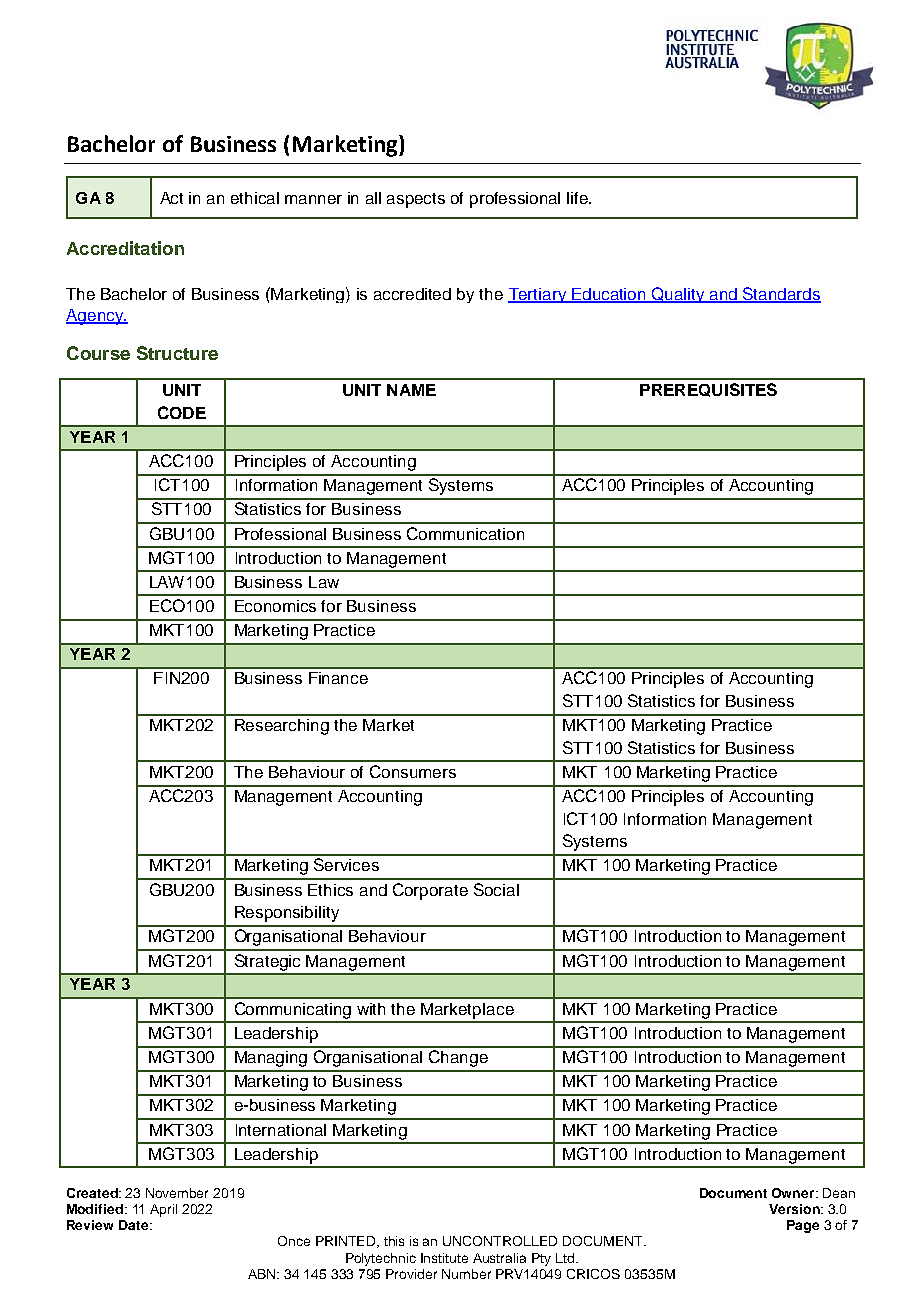 The height and width of the screenshot is (1308, 924). I want to click on Institute, so click(444, 1258).
